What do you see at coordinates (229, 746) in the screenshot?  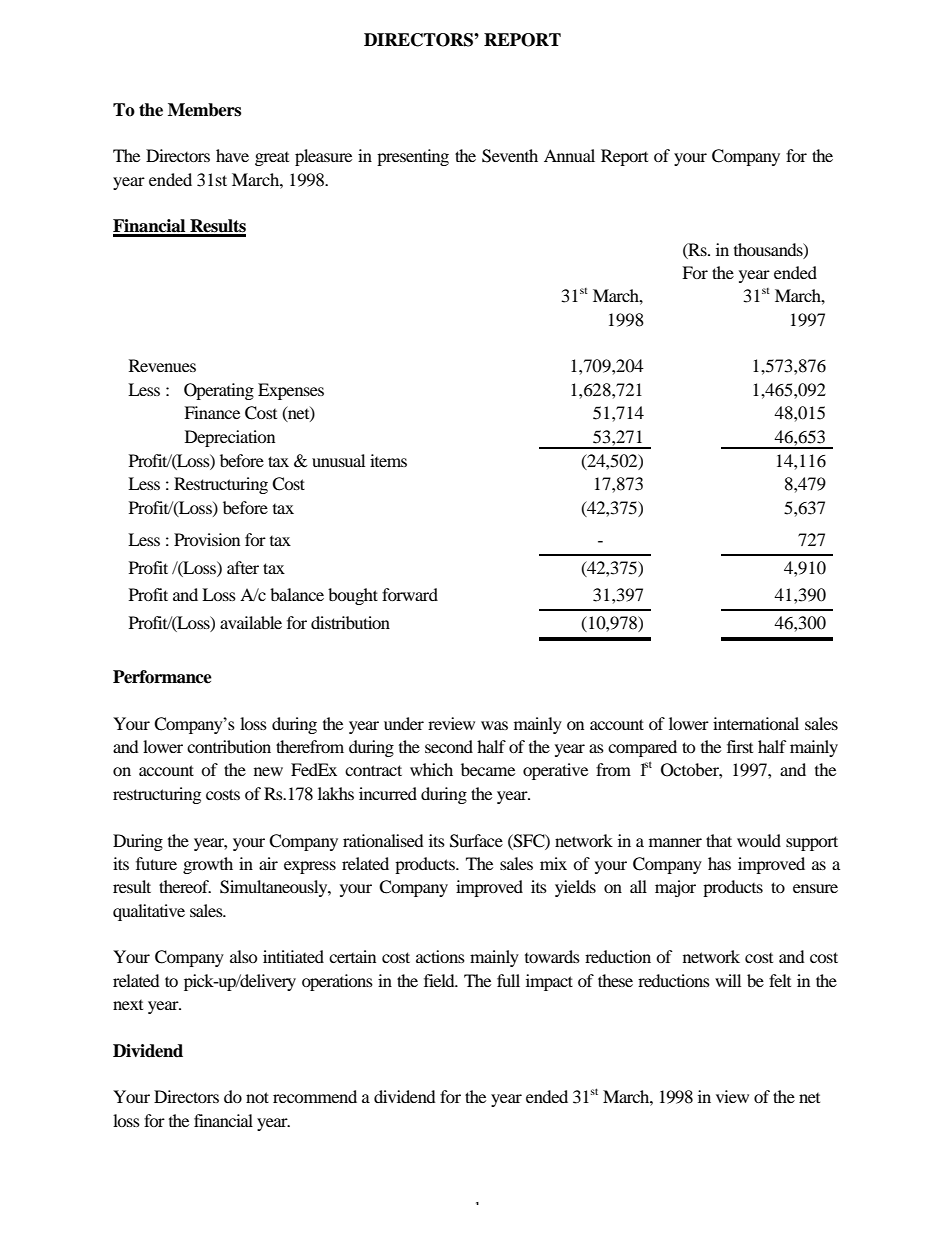 I see `contribution` at bounding box center [229, 746].
